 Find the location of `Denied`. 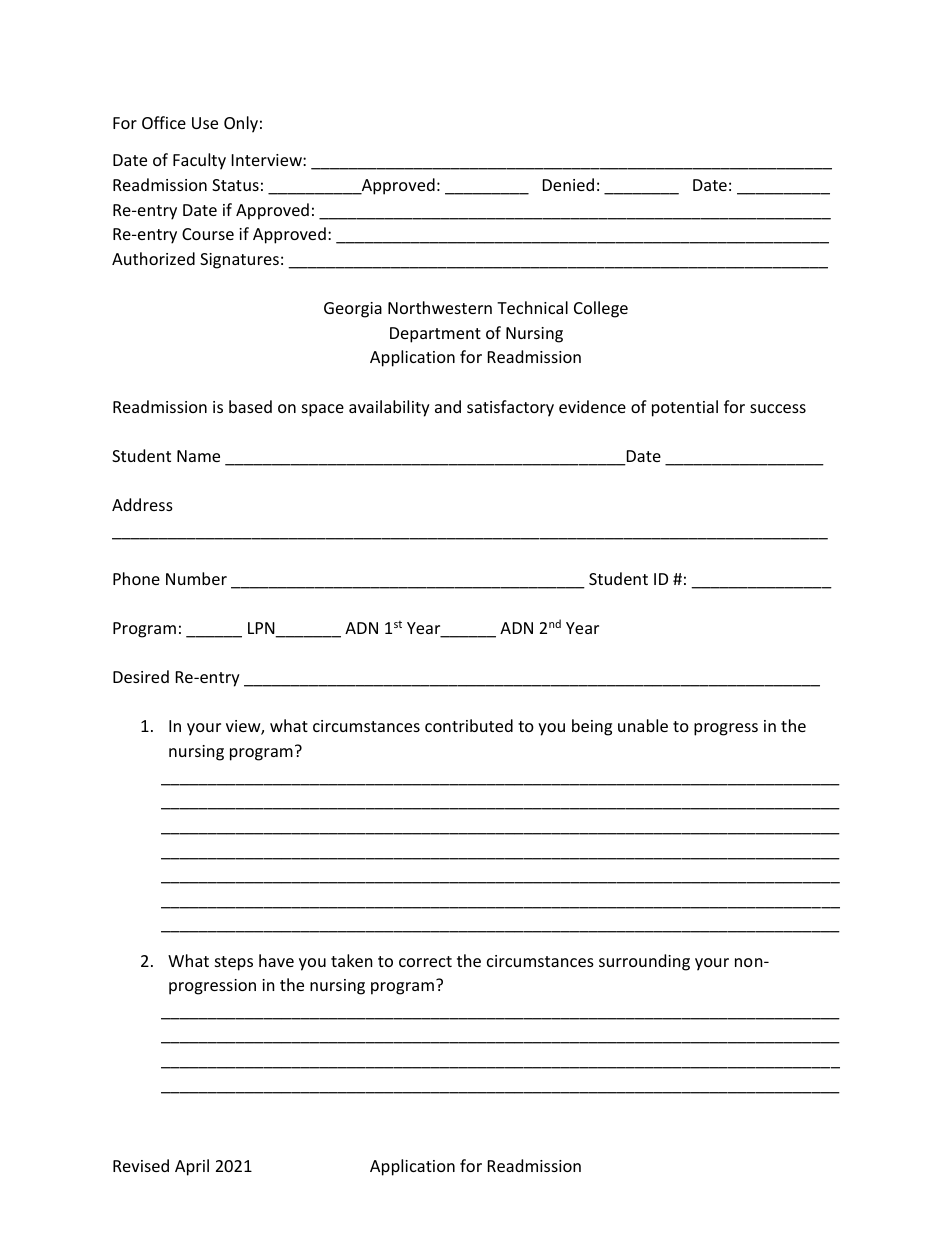

Denied is located at coordinates (568, 184).
